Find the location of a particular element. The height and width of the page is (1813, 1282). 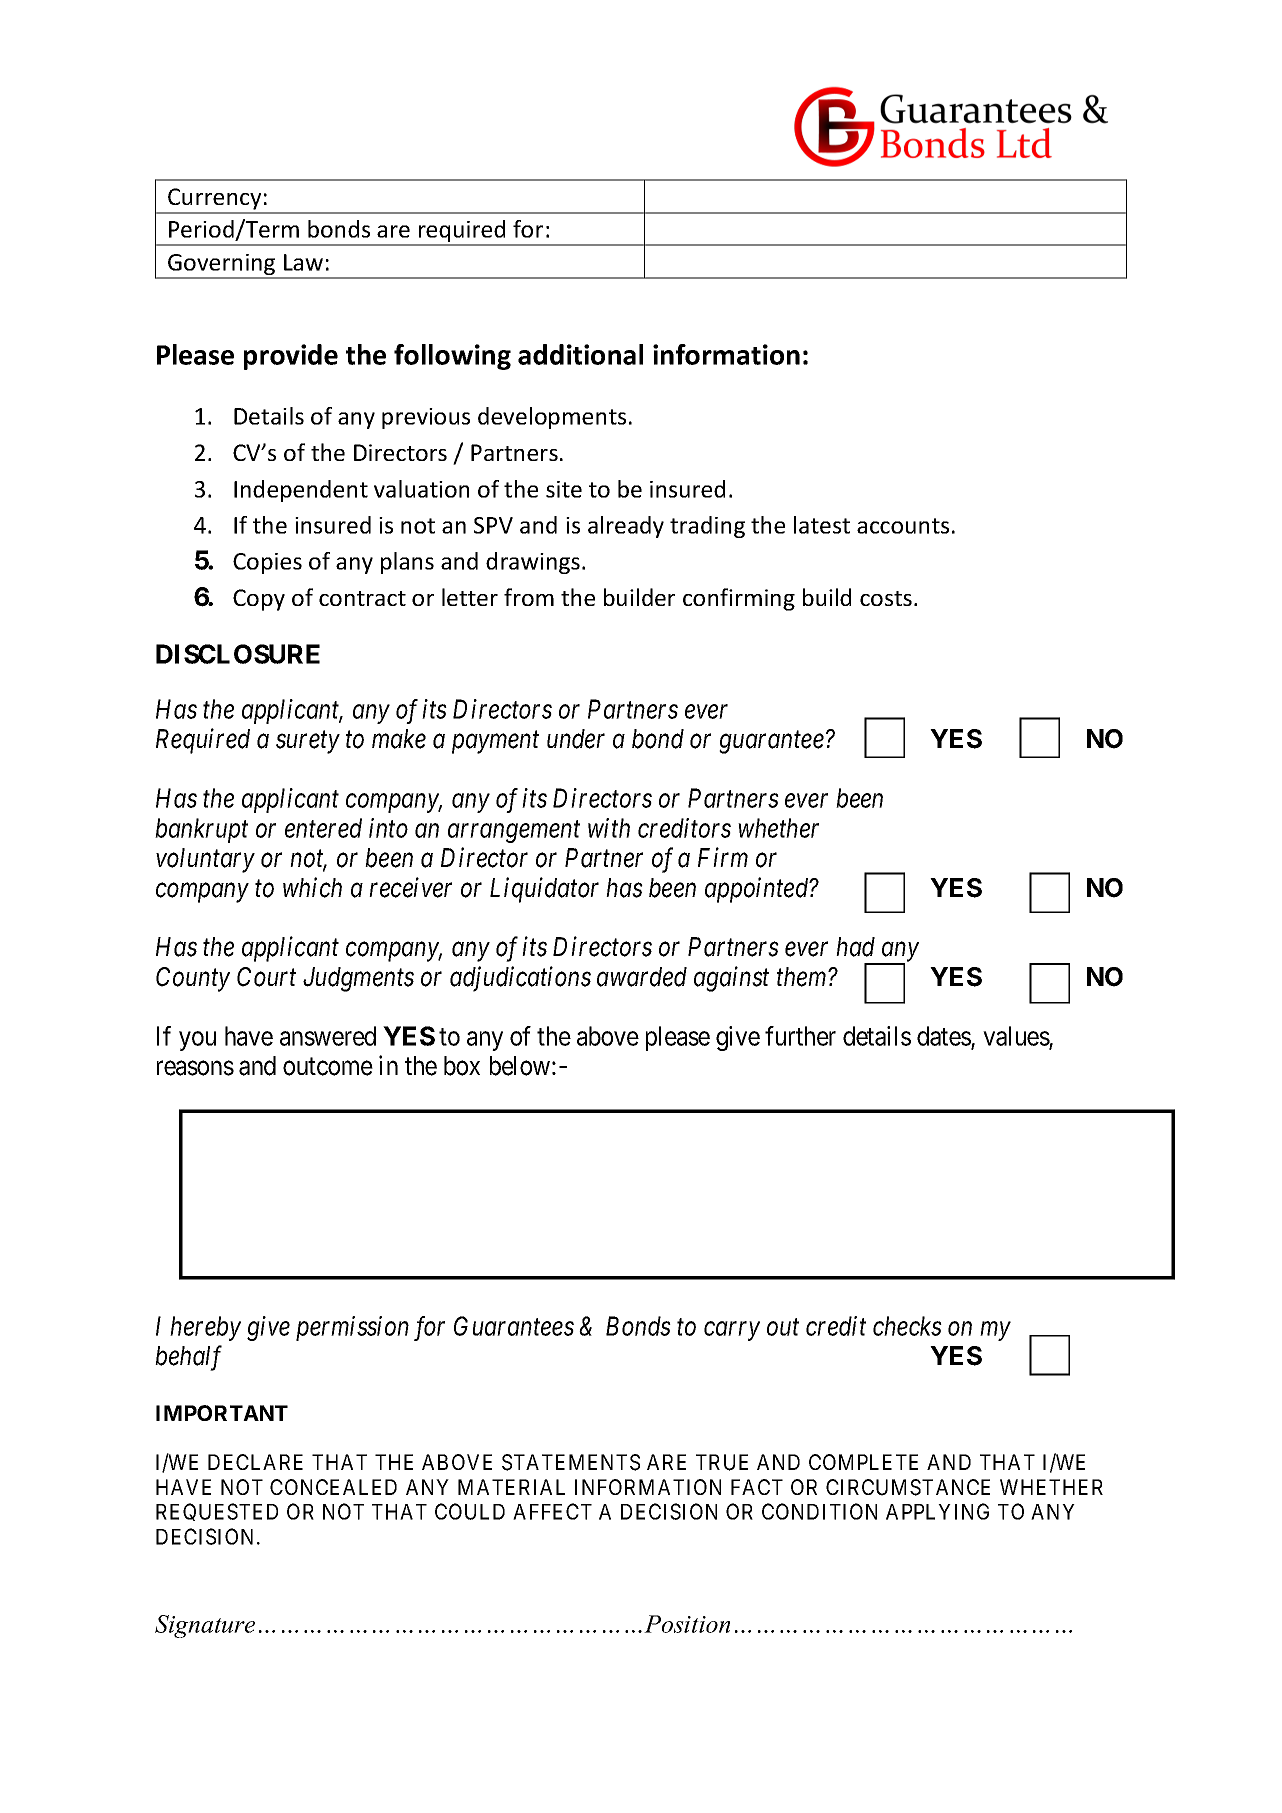

Law is located at coordinates (303, 262).
